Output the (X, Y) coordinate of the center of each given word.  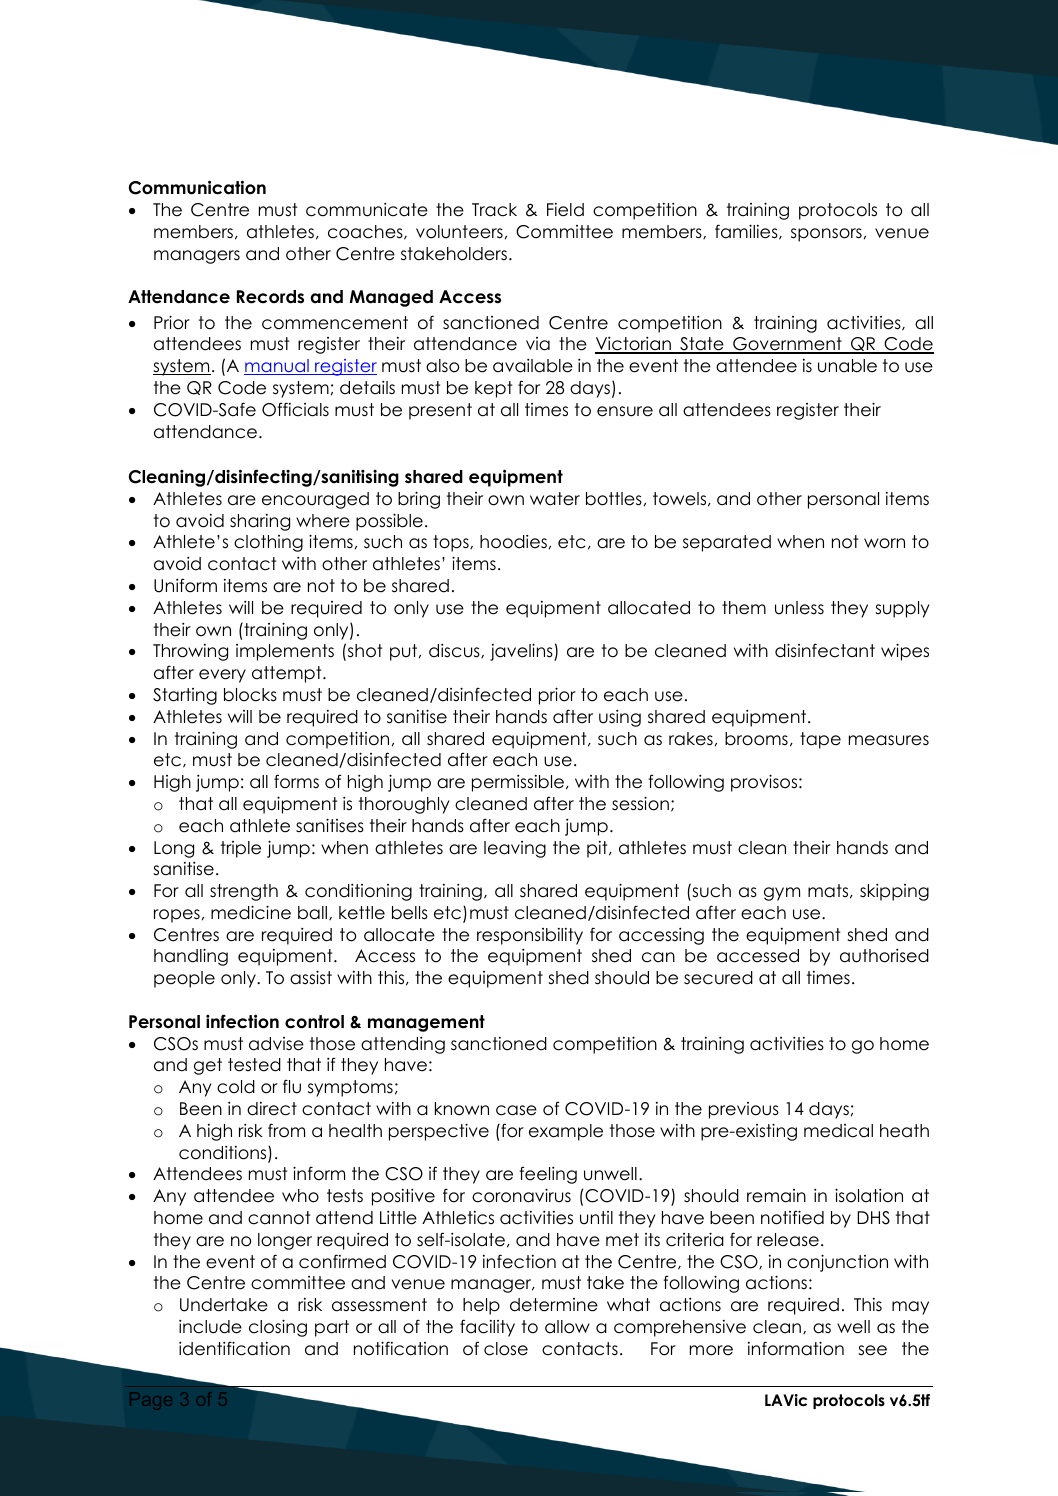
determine (554, 1305)
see (872, 1350)
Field (565, 210)
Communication (197, 187)
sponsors (826, 235)
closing (278, 1328)
